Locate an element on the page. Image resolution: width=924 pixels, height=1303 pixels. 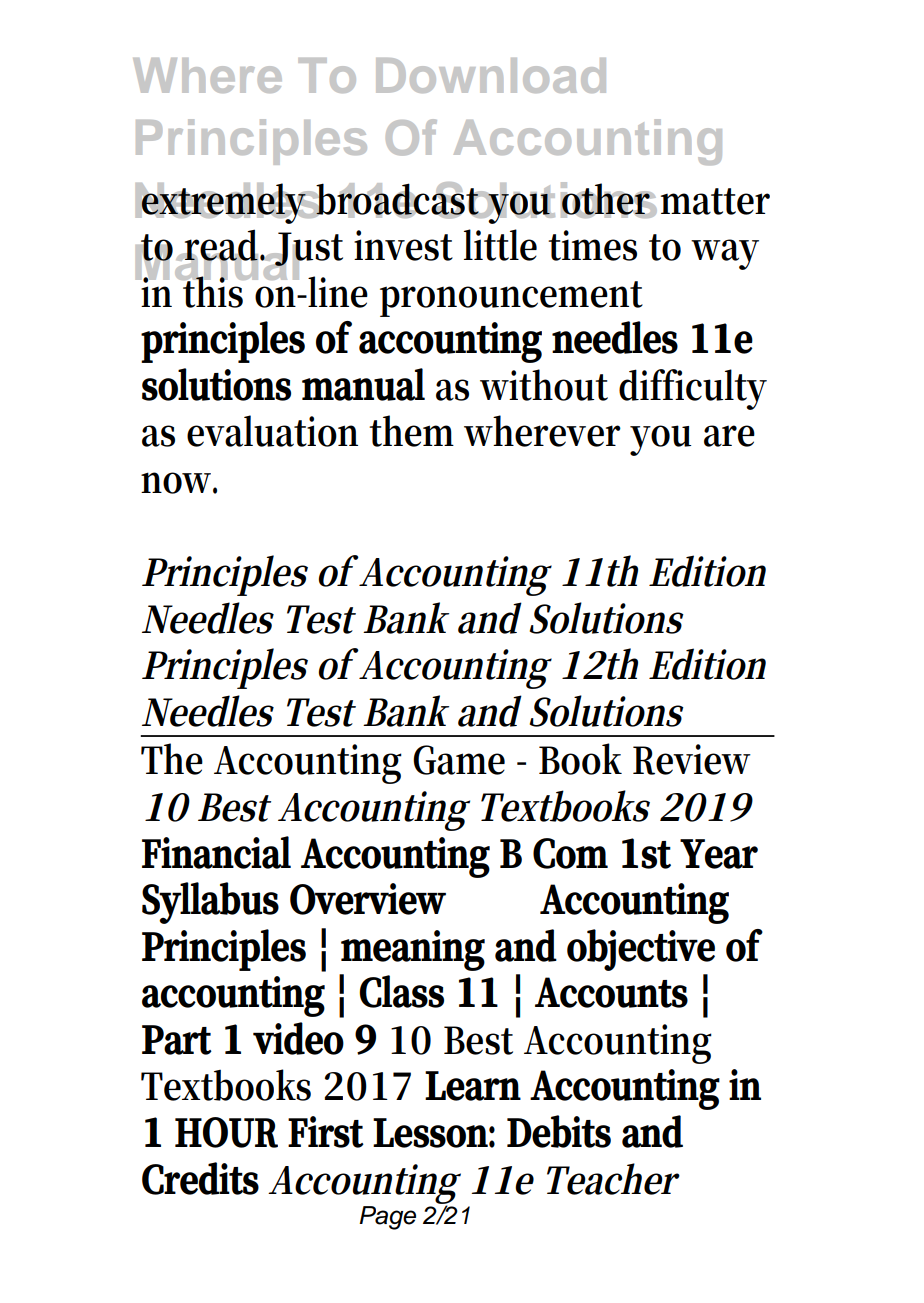
Page is located at coordinates (387, 1218).
